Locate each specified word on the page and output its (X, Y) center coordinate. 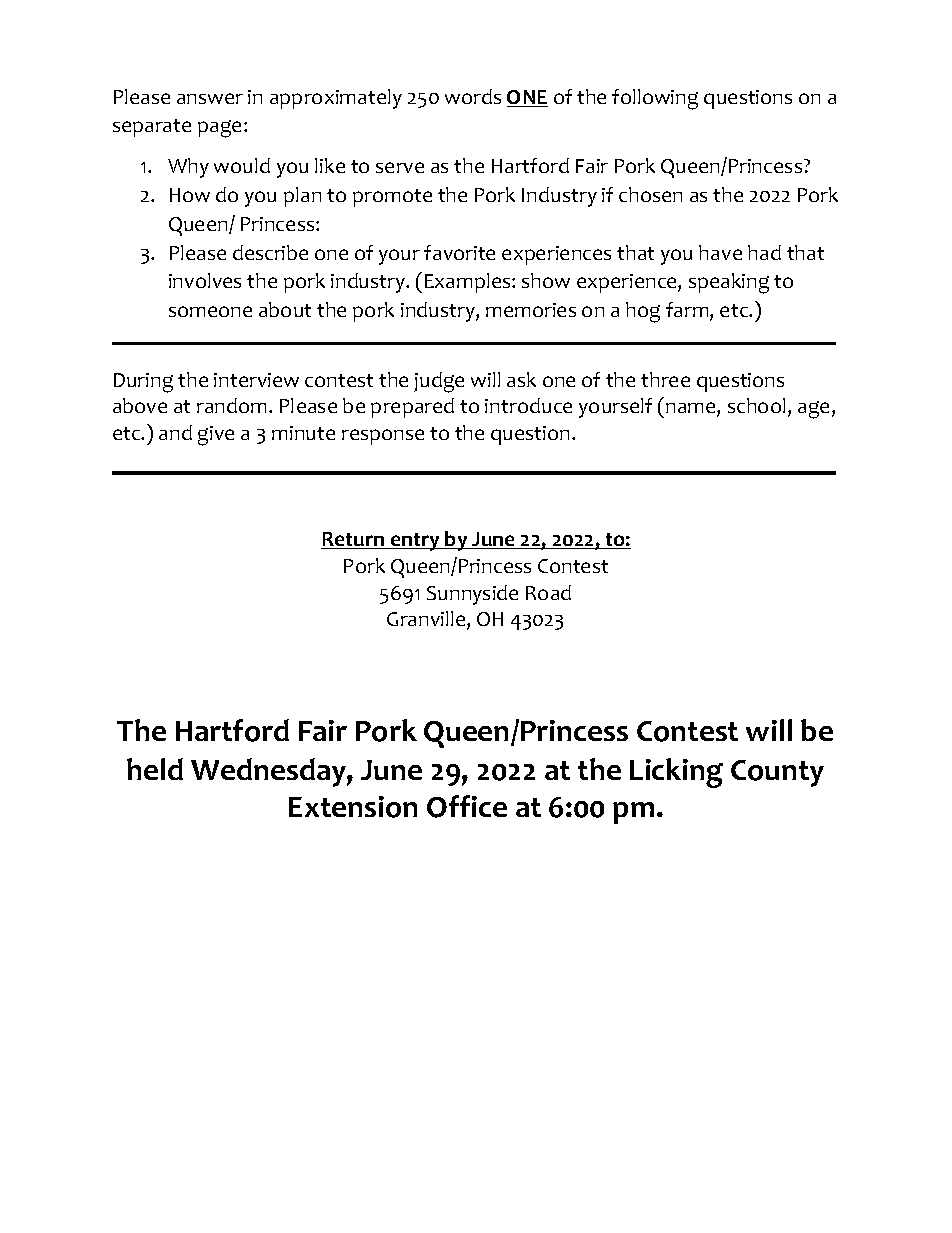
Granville (427, 620)
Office (467, 806)
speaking (729, 283)
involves (205, 280)
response (383, 437)
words (473, 96)
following (655, 99)
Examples (469, 283)
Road (548, 592)
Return (354, 540)
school (756, 405)
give (216, 436)
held (155, 769)
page (219, 129)
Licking (676, 773)
